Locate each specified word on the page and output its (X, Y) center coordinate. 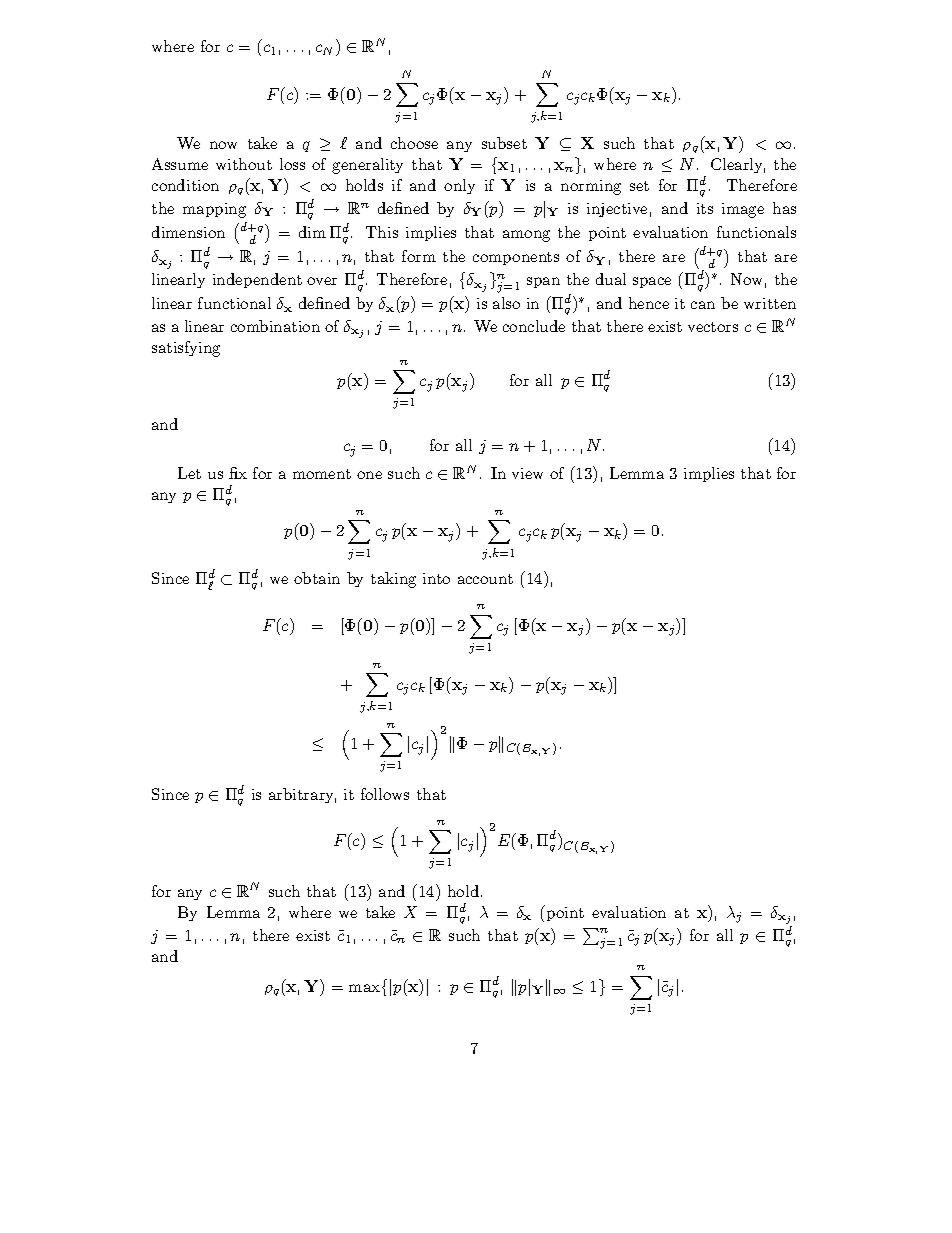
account (485, 579)
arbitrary (302, 795)
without (244, 164)
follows (385, 794)
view (527, 473)
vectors (713, 327)
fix (238, 473)
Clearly (738, 165)
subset (504, 143)
